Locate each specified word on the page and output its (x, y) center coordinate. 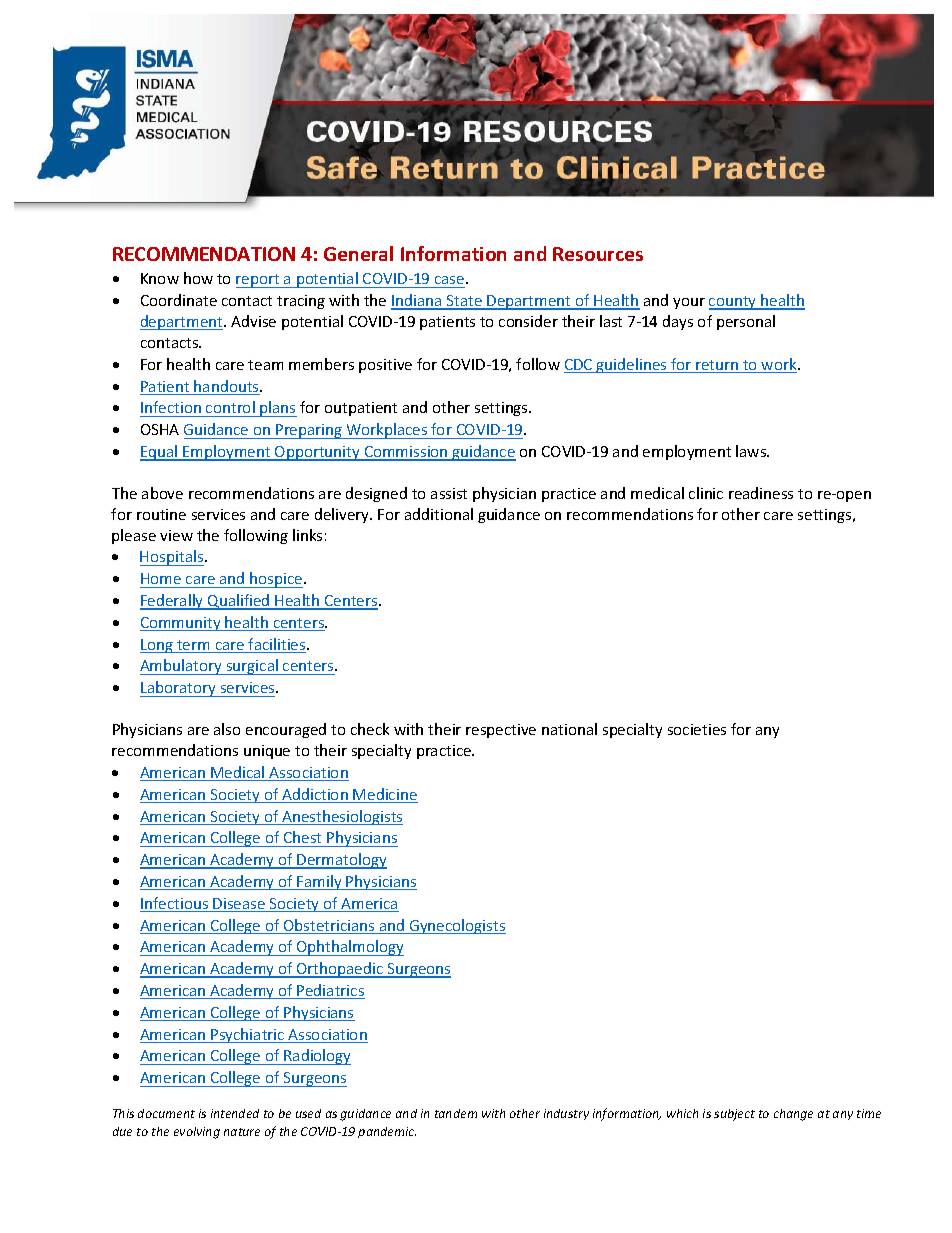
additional (439, 514)
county (734, 303)
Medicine (385, 795)
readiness (761, 493)
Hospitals (173, 558)
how (198, 278)
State (464, 302)
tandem (456, 1113)
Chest (302, 837)
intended (235, 1113)
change (793, 1115)
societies (697, 729)
